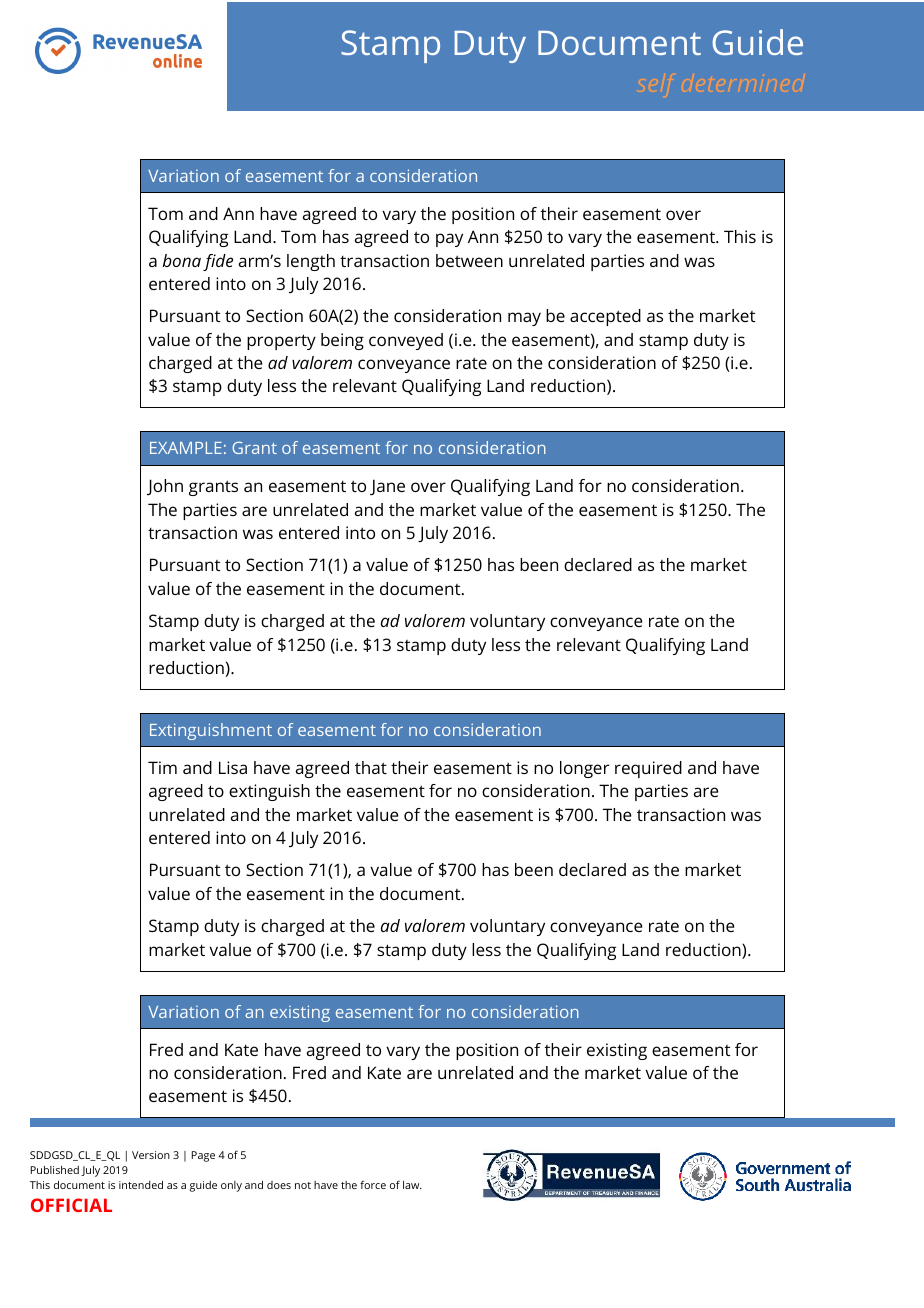 The width and height of the screenshot is (924, 1308). Describe the element at coordinates (182, 260) in the screenshot. I see `bona` at that location.
